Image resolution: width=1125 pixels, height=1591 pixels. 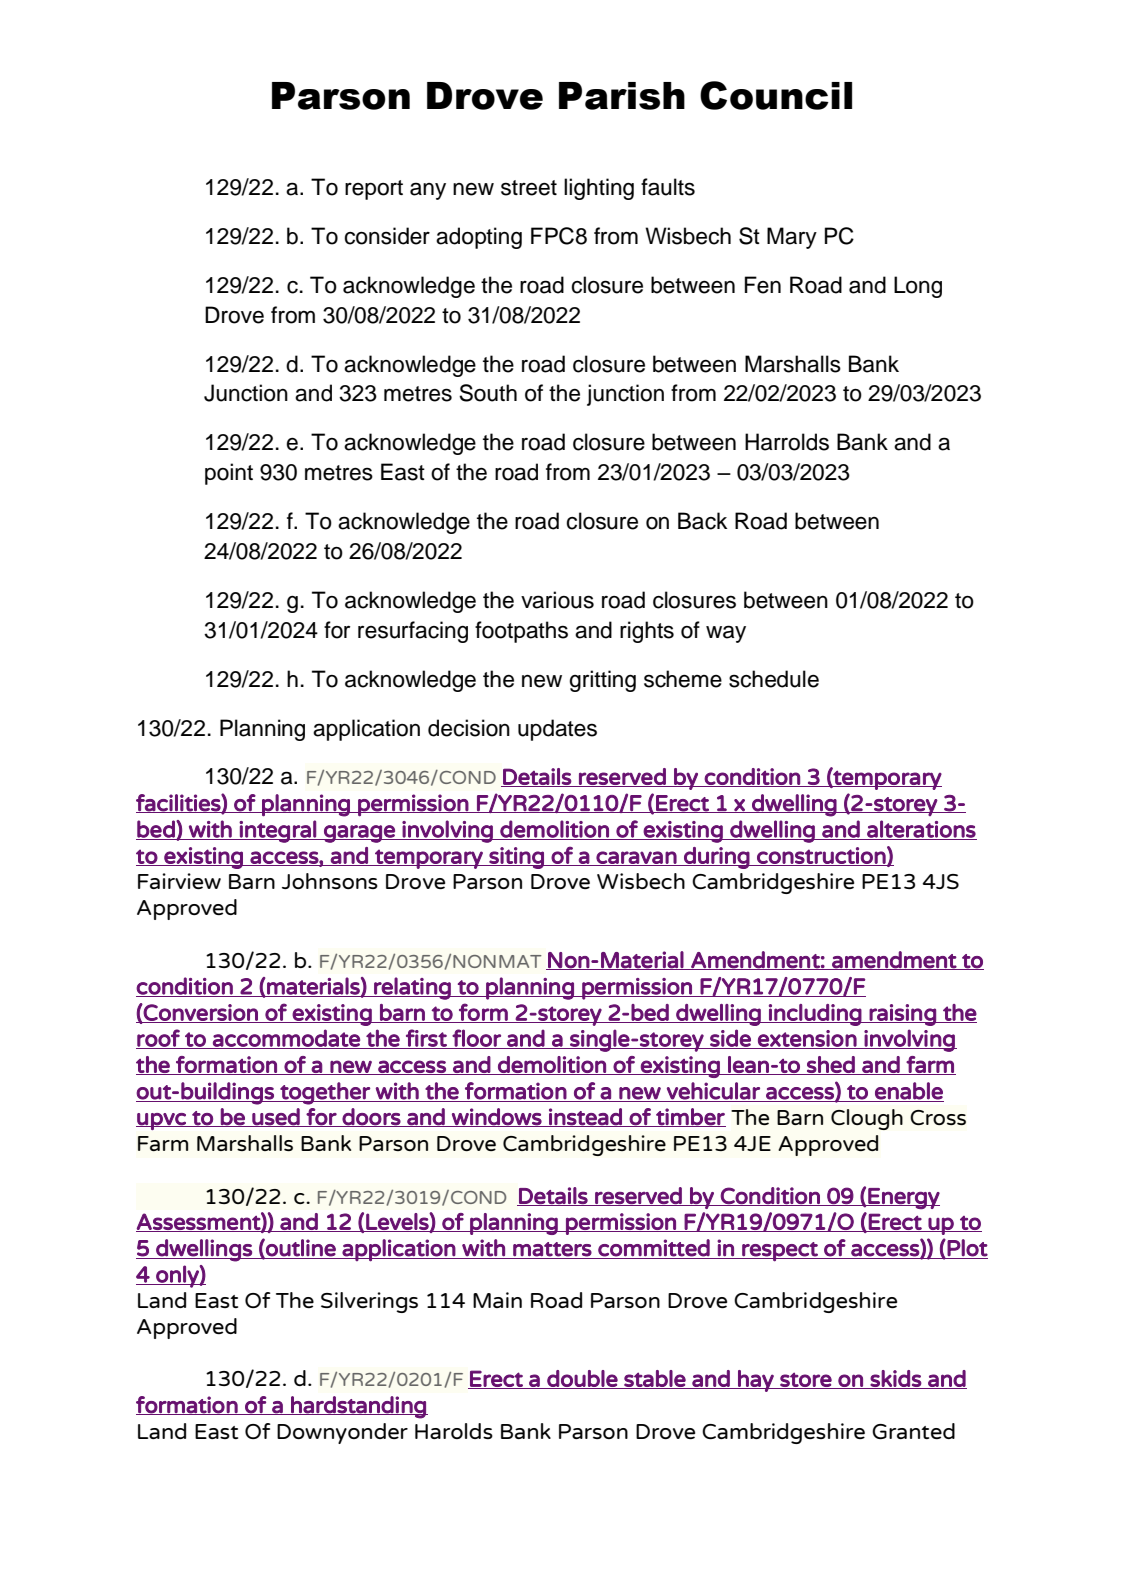 What do you see at coordinates (896, 1379) in the screenshot?
I see `skids` at bounding box center [896, 1379].
